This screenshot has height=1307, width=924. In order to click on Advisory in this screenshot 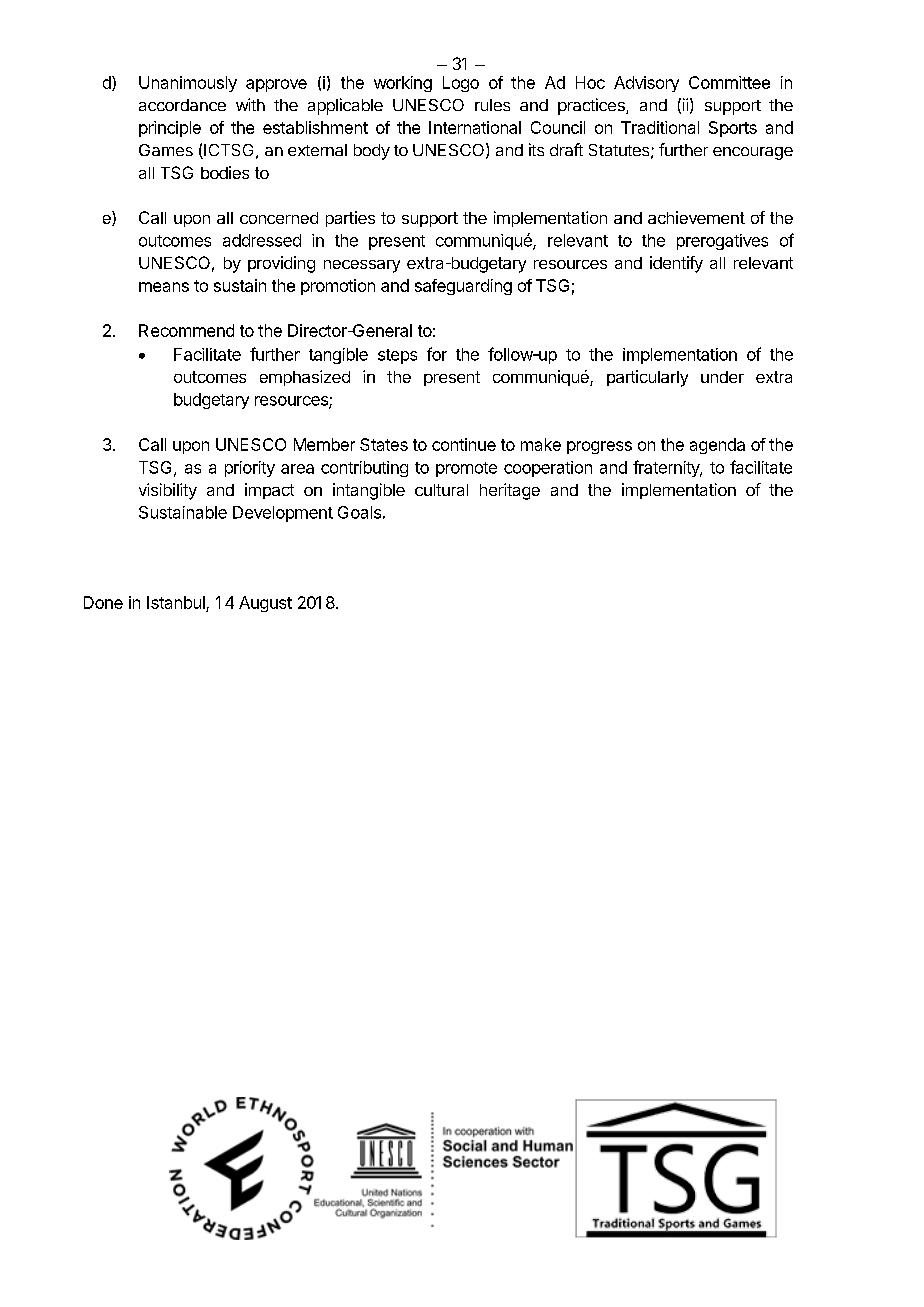, I will do `click(646, 84)`.
